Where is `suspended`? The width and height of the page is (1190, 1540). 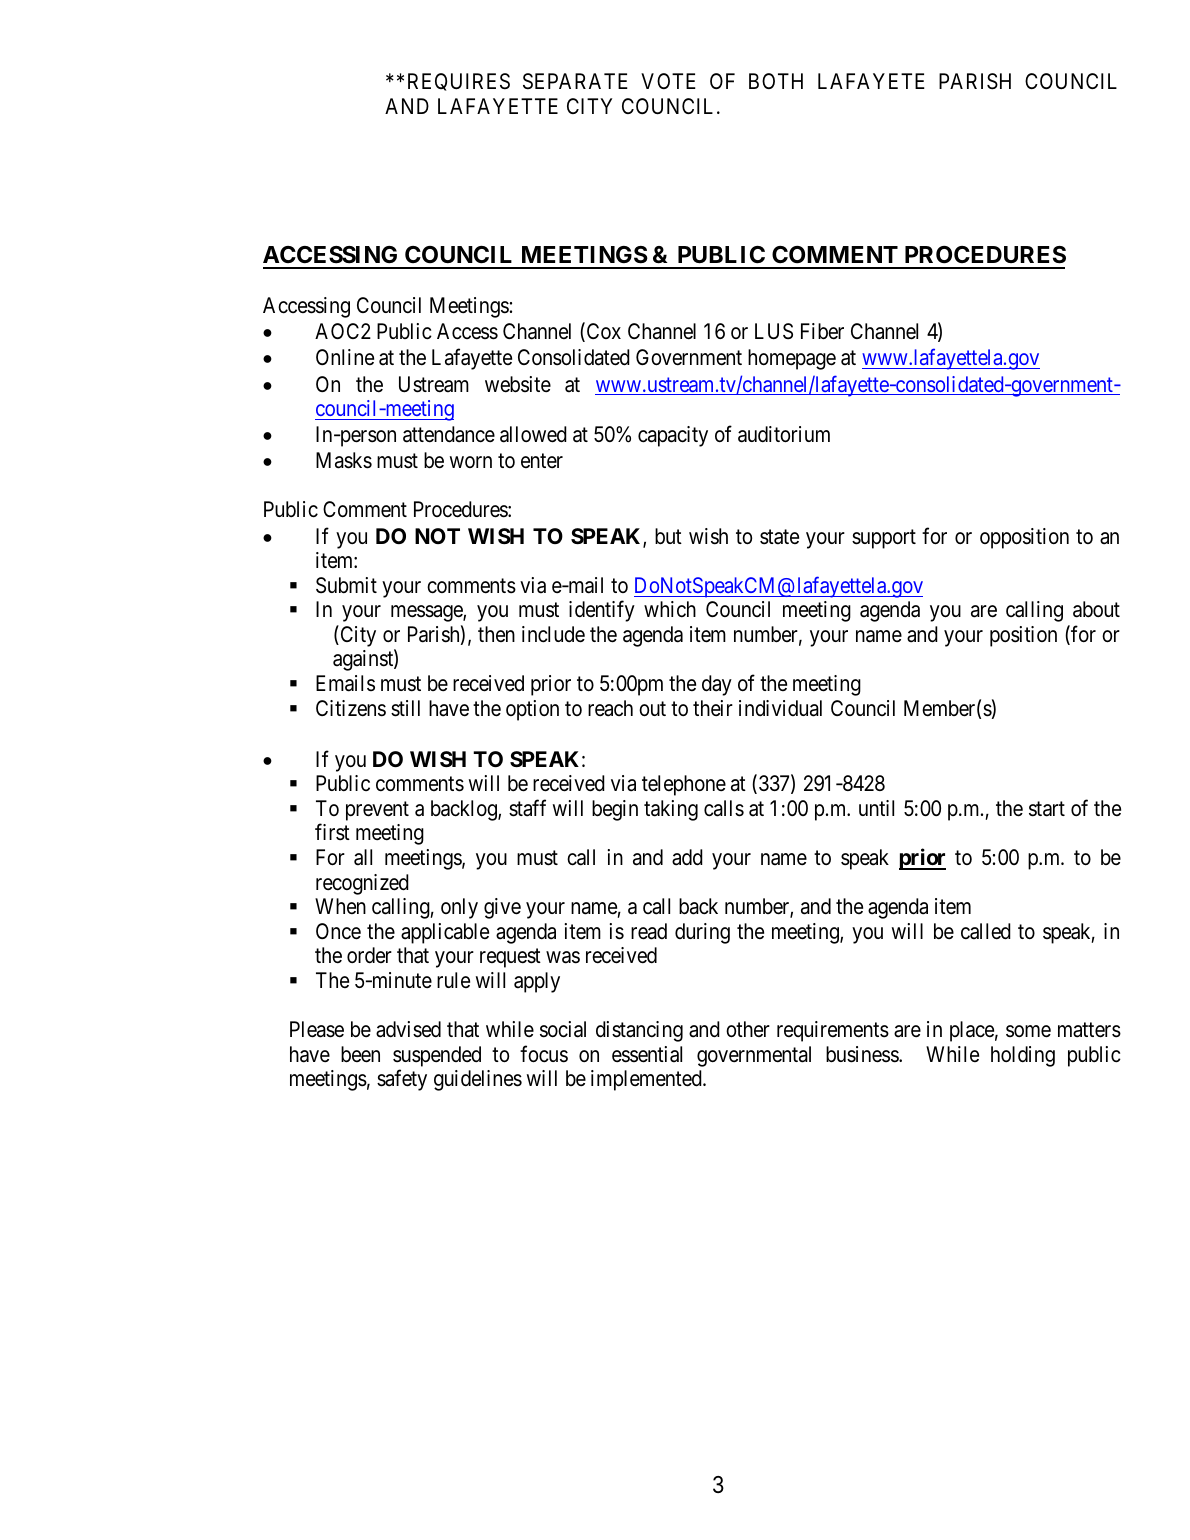
suspended is located at coordinates (437, 1056).
